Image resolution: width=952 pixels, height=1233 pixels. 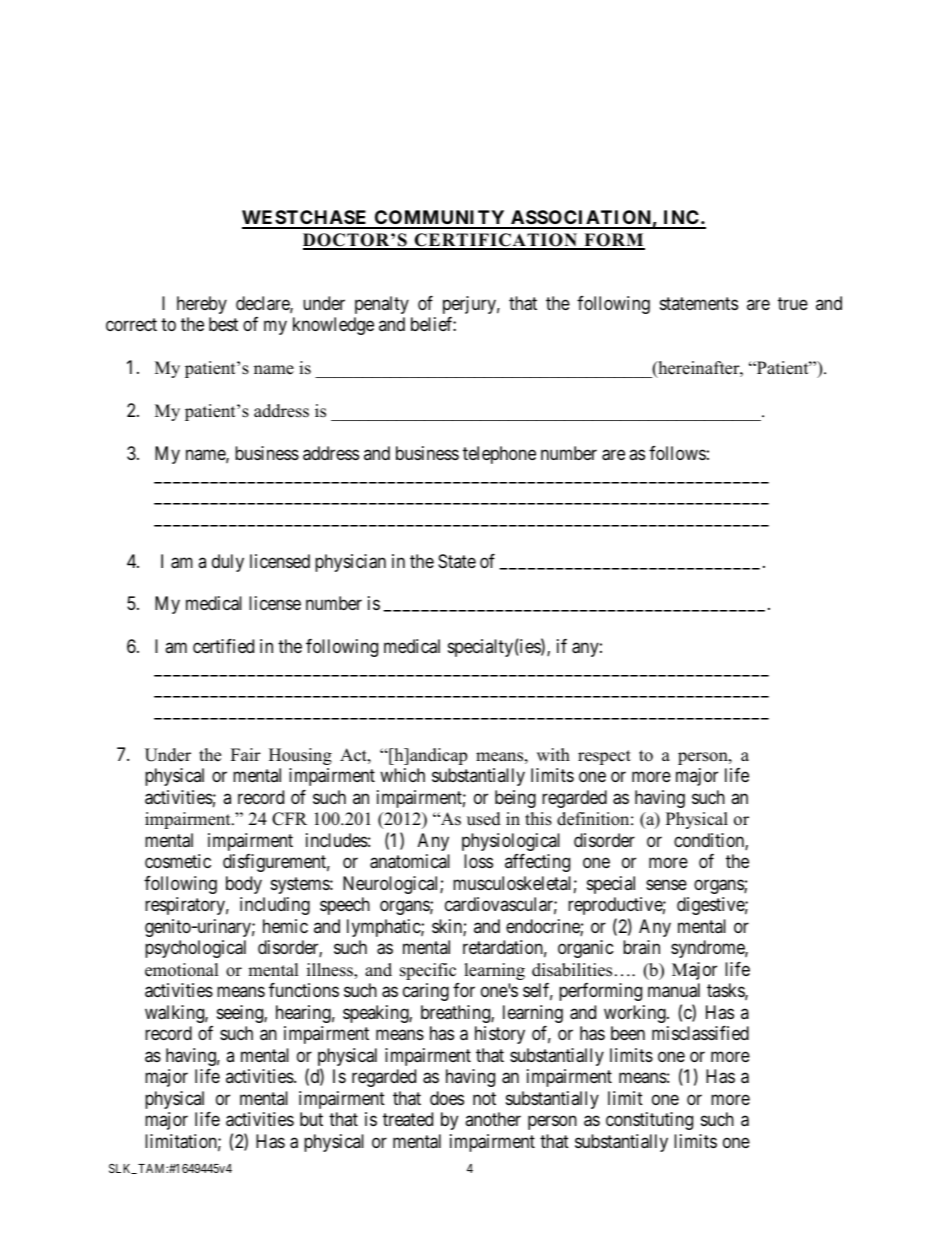 I want to click on CERTIFICATION, so click(x=496, y=241).
